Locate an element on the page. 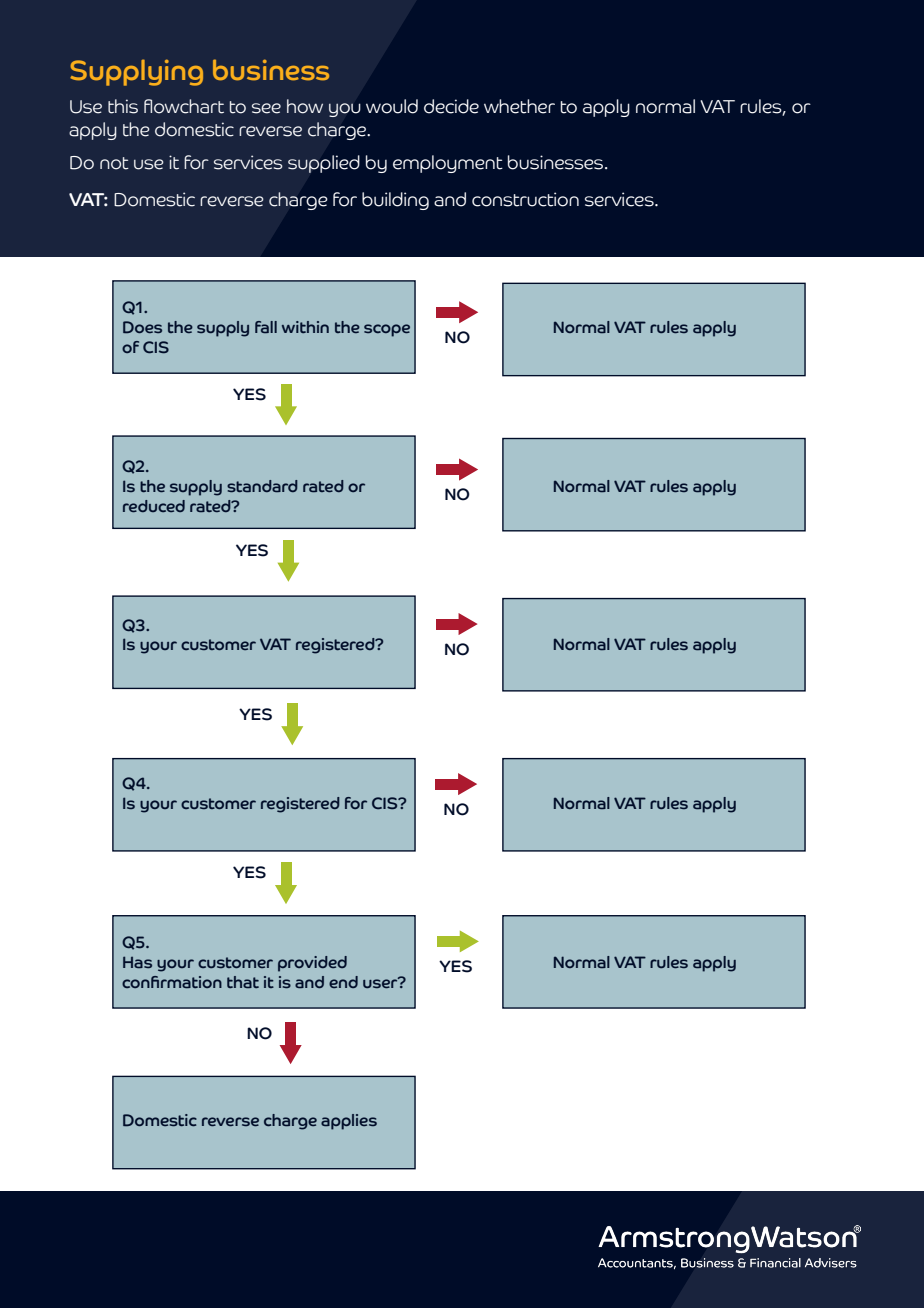  end is located at coordinates (343, 982).
